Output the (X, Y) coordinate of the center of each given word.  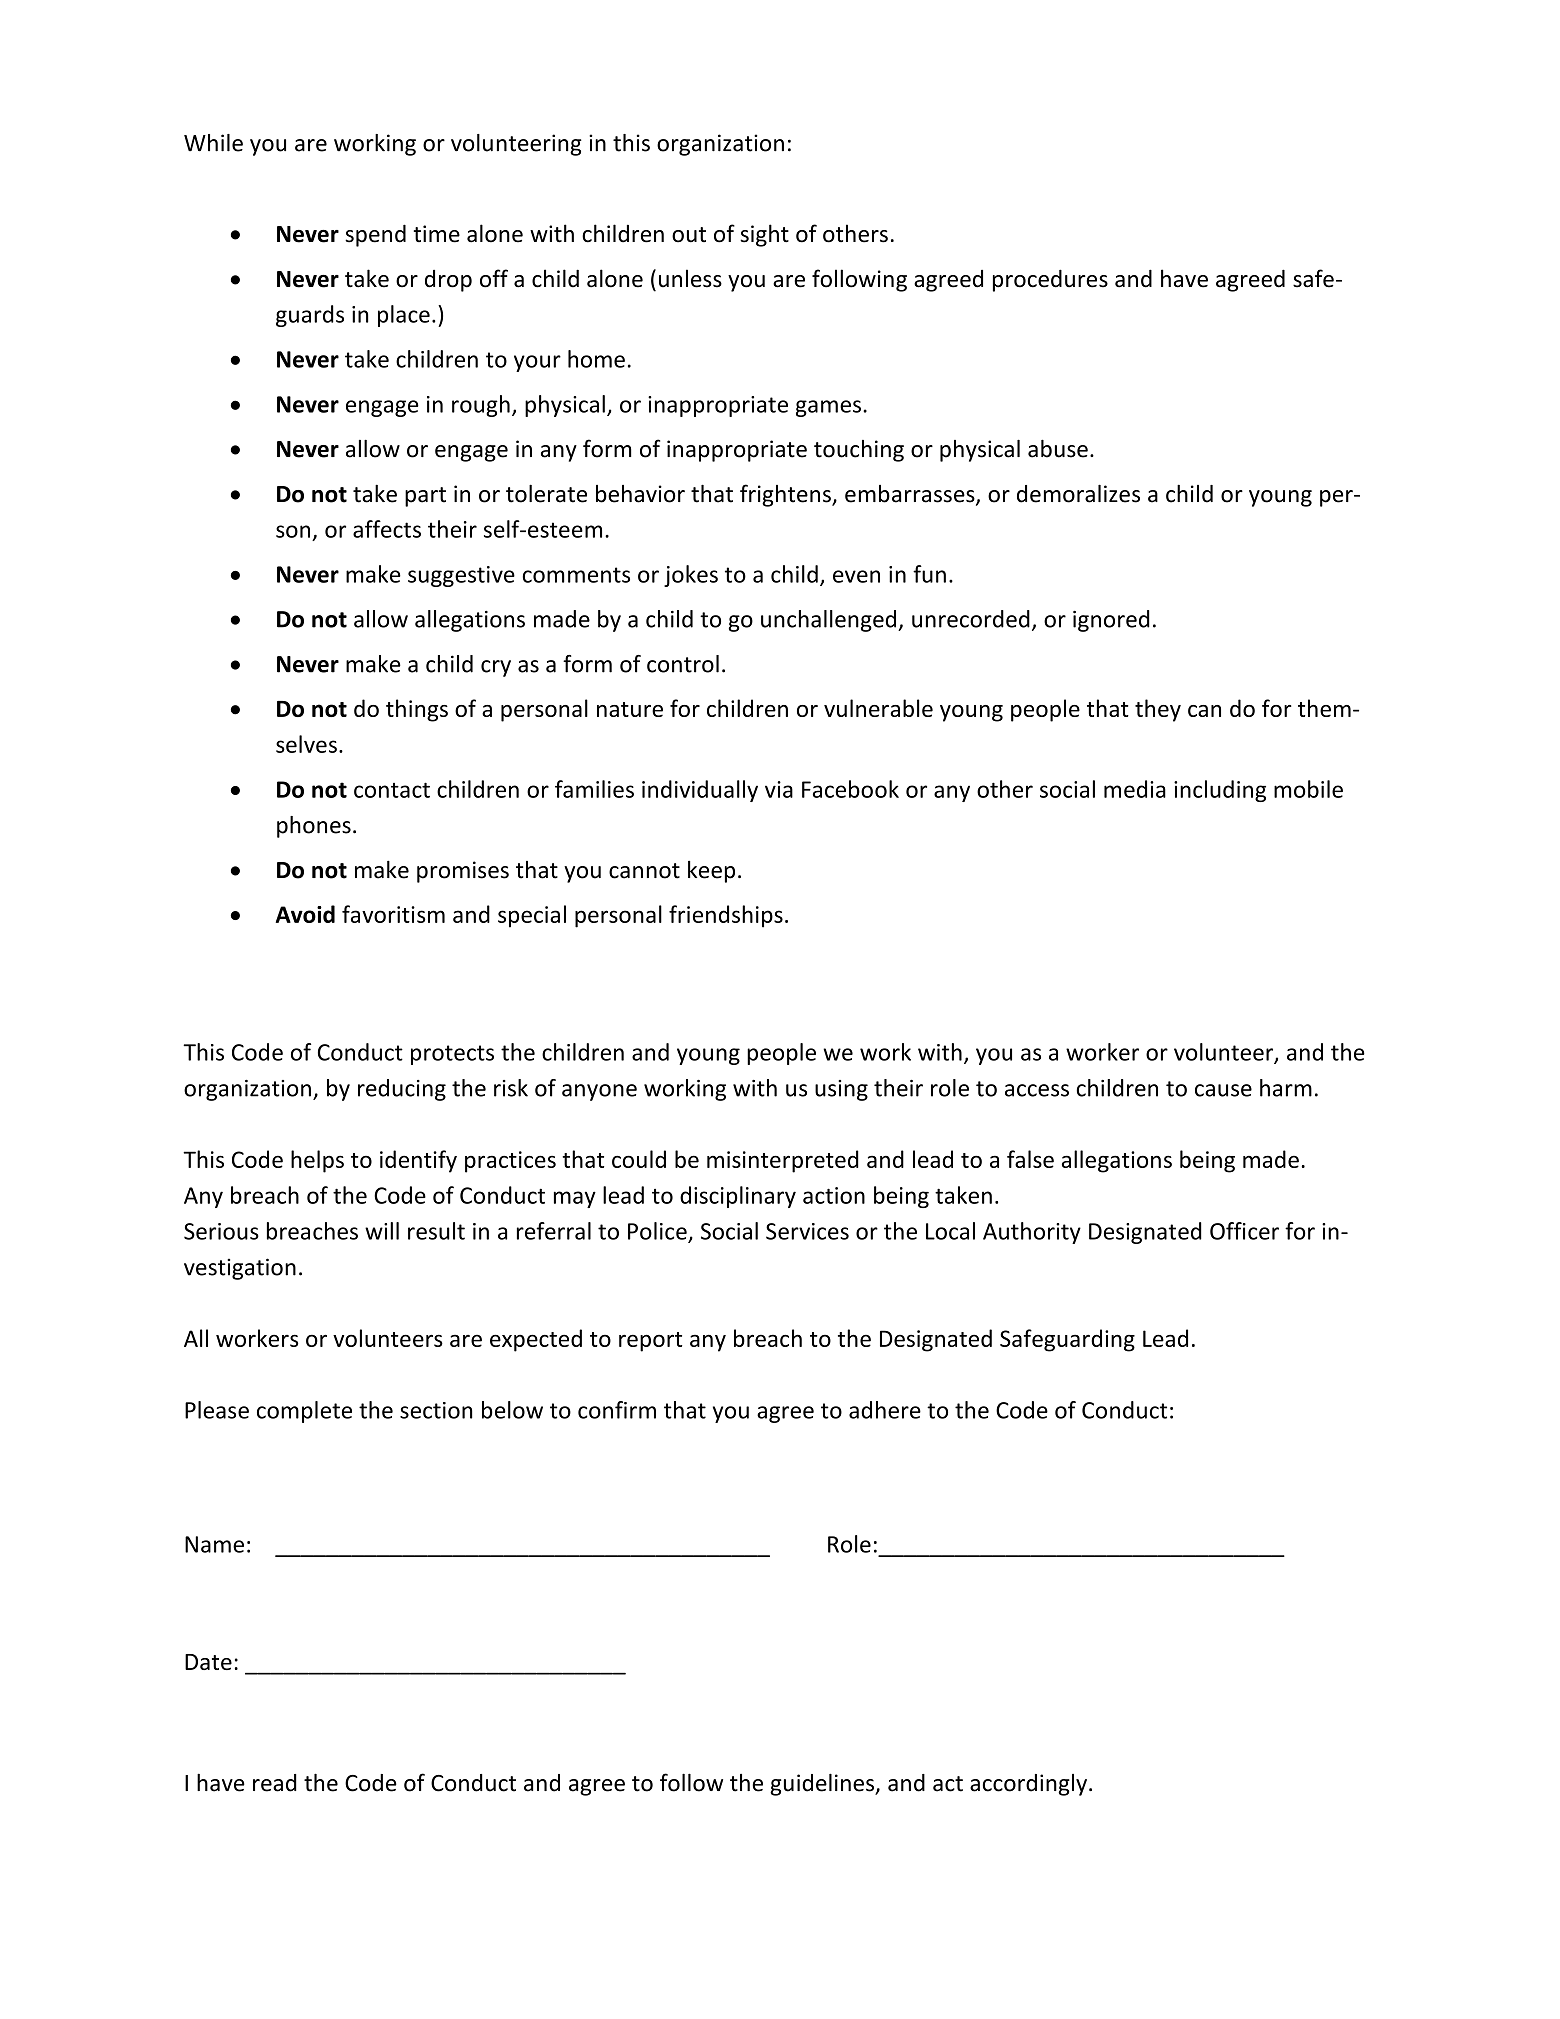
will (382, 1231)
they (1158, 710)
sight (764, 235)
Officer (1244, 1231)
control (683, 664)
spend (375, 235)
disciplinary (738, 1197)
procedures (1050, 280)
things (417, 710)
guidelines (823, 1784)
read (275, 1783)
